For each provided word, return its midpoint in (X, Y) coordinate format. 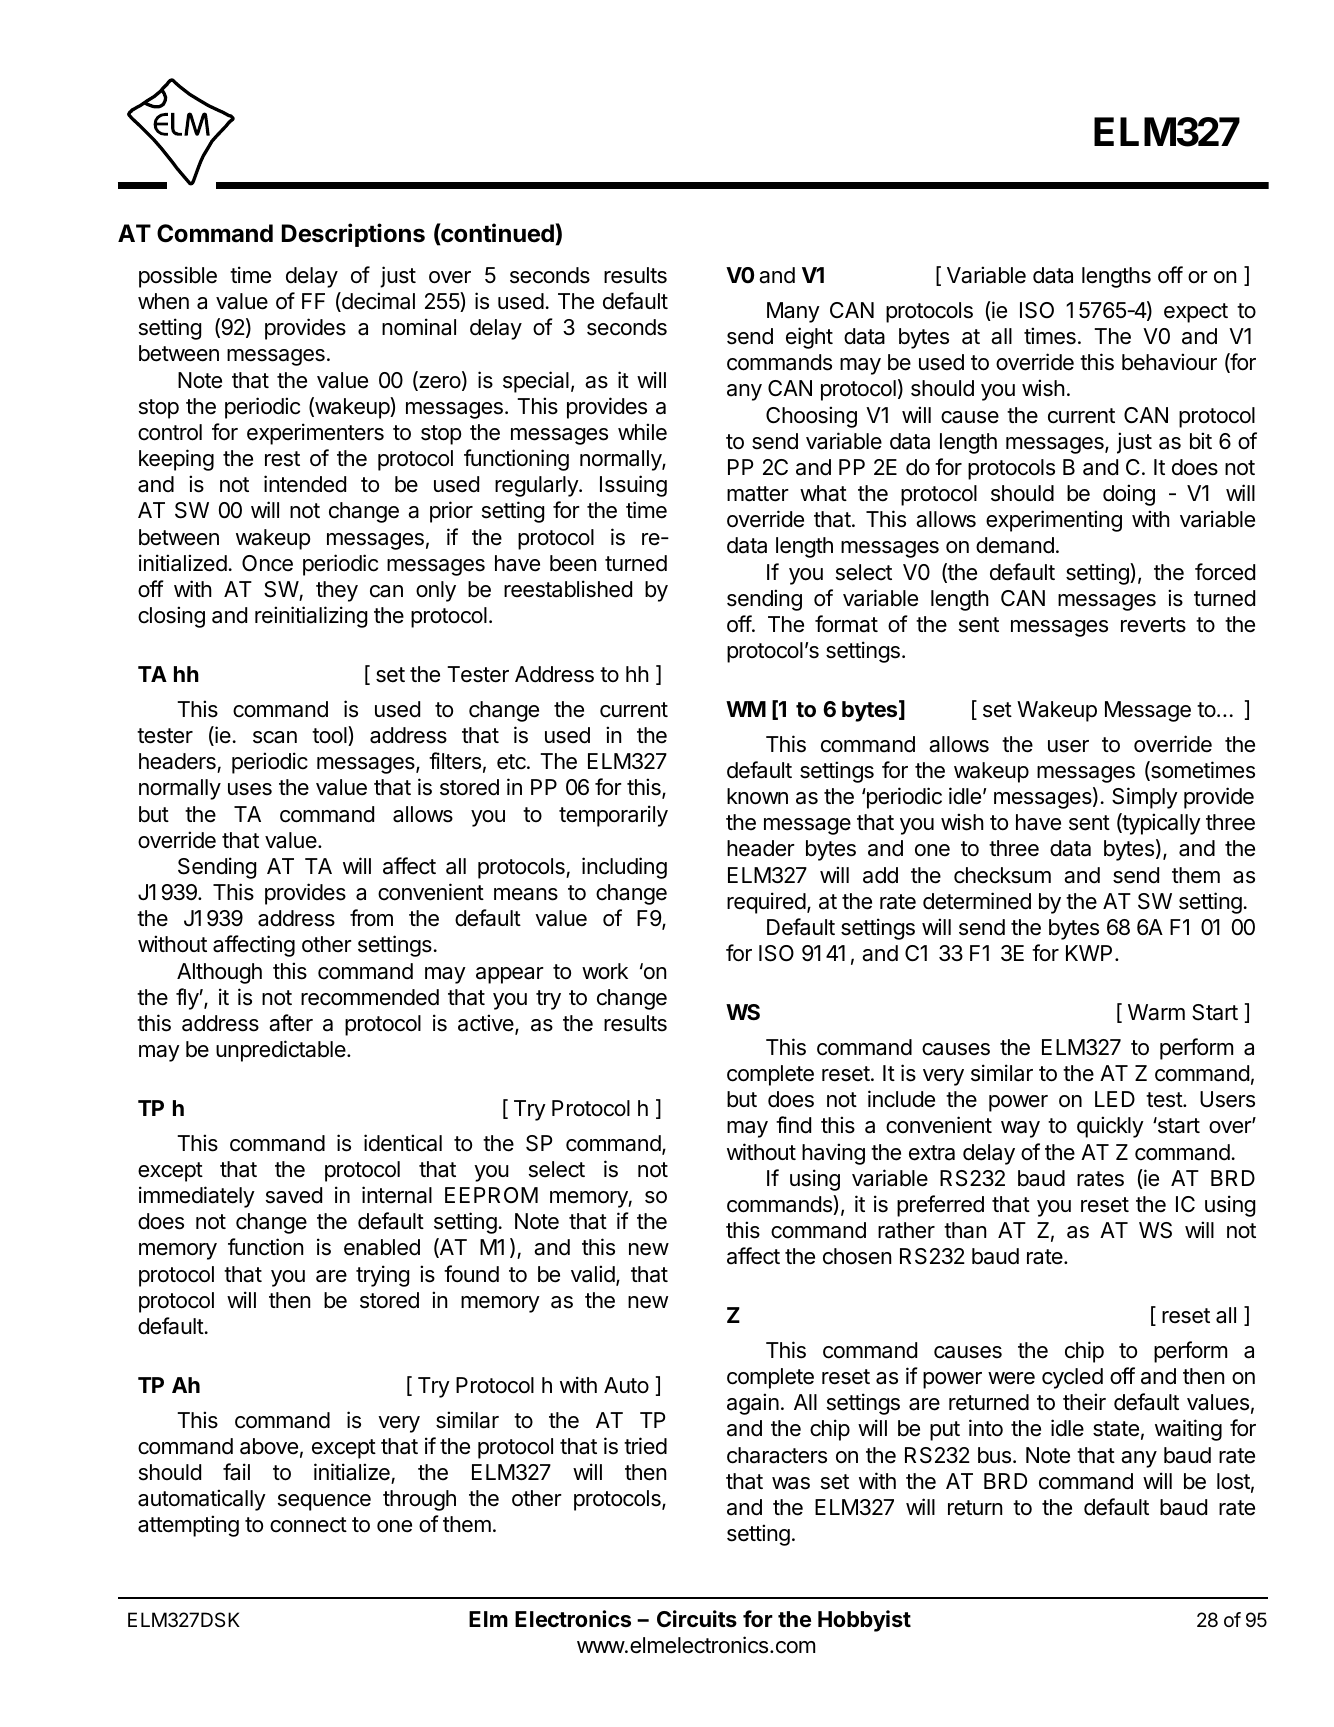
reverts (1153, 625)
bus (994, 1455)
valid (593, 1274)
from (371, 917)
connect (308, 1525)
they (337, 591)
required (766, 903)
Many (793, 312)
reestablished (568, 589)
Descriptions (353, 235)
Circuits (697, 1618)
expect (1196, 313)
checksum (1002, 875)
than (965, 1230)
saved (294, 1195)
